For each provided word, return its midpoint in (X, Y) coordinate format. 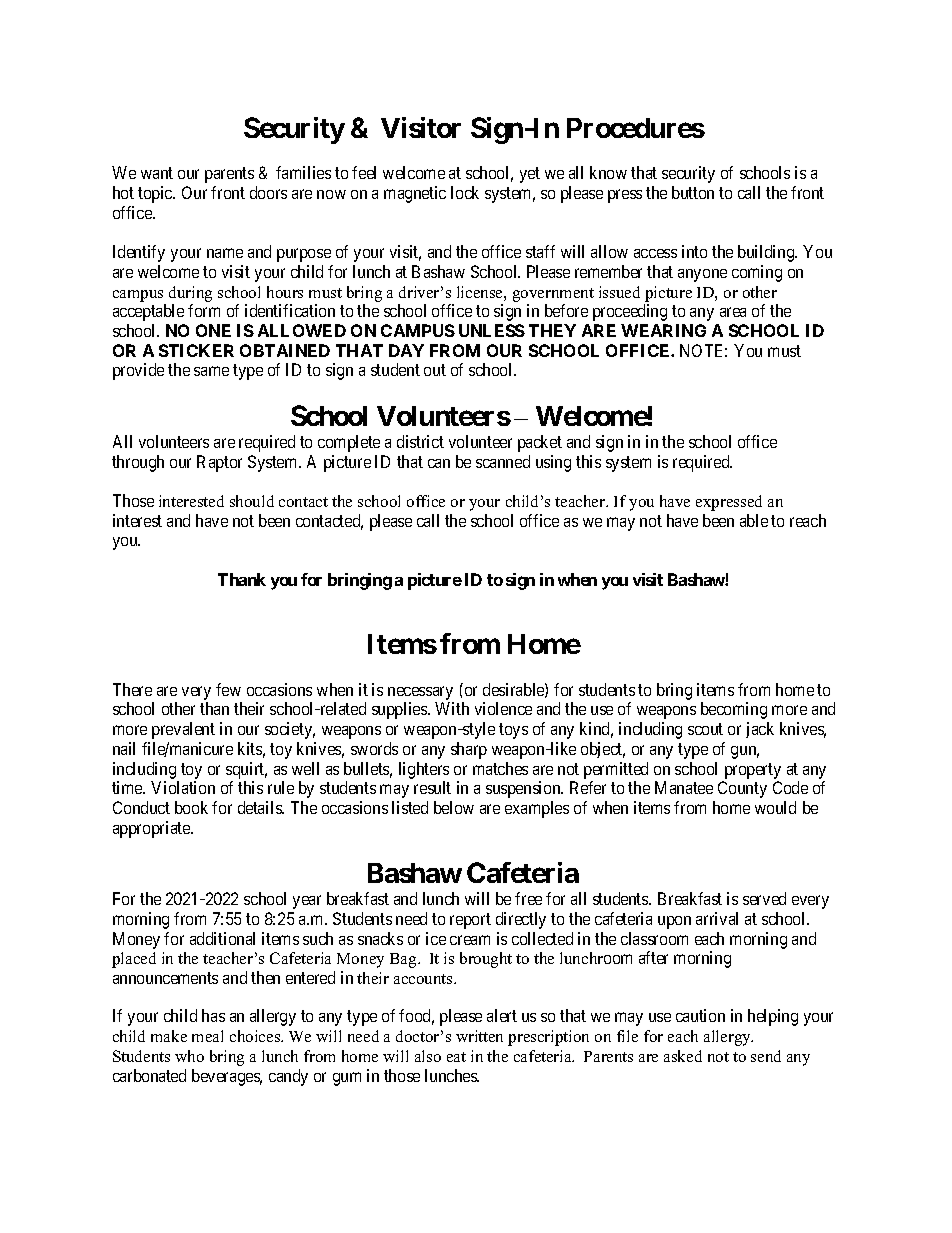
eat (456, 1057)
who (189, 1056)
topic (156, 194)
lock (465, 192)
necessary (421, 694)
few (228, 689)
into (694, 251)
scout (705, 729)
